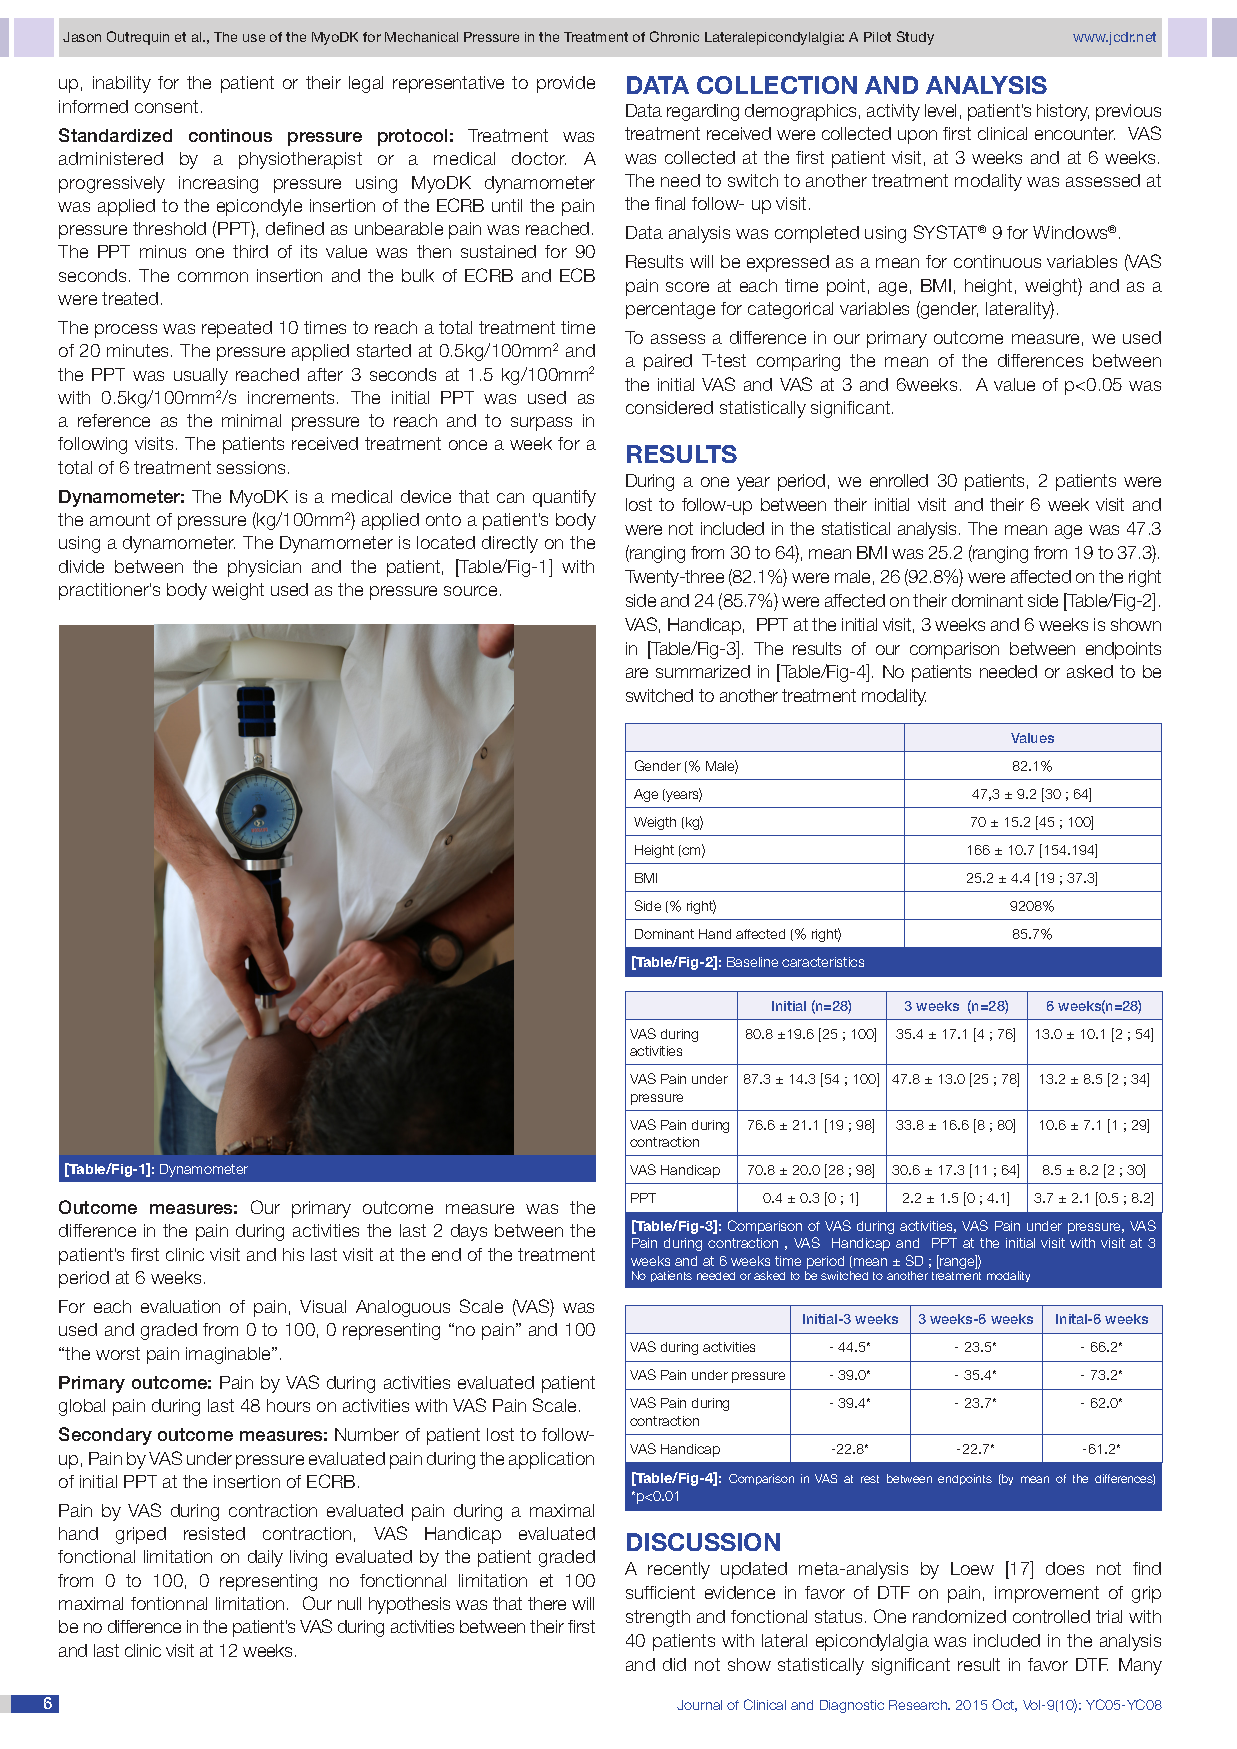 The width and height of the screenshot is (1237, 1749). Describe the element at coordinates (265, 1558) in the screenshot. I see `daily` at that location.
